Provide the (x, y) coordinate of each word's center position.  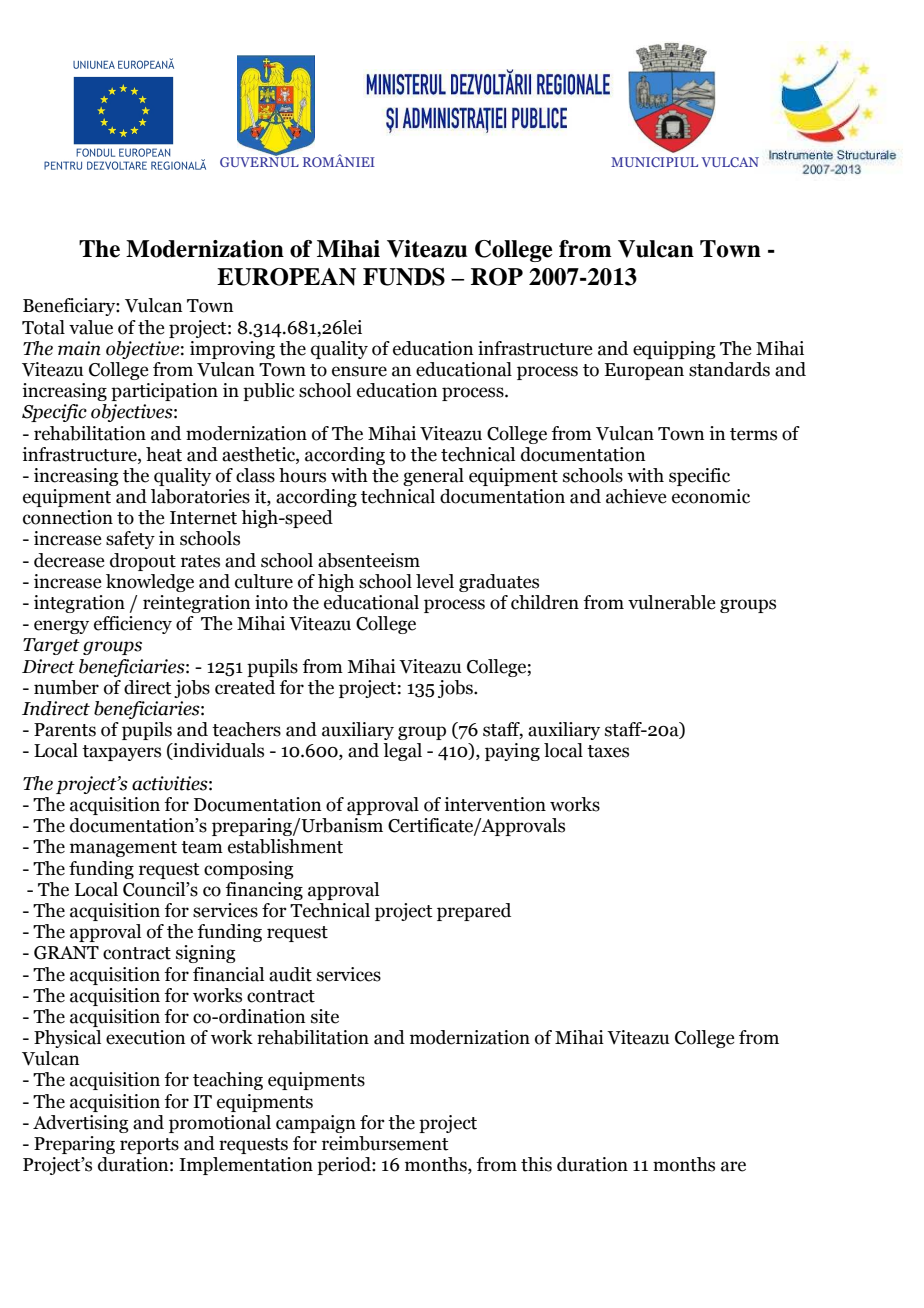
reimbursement (385, 1143)
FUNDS (404, 277)
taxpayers (121, 753)
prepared (474, 912)
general (433, 477)
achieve (636, 496)
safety (130, 540)
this (536, 1164)
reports (149, 1146)
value (91, 327)
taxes (608, 751)
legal (402, 752)
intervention (495, 804)
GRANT (66, 953)
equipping (674, 350)
